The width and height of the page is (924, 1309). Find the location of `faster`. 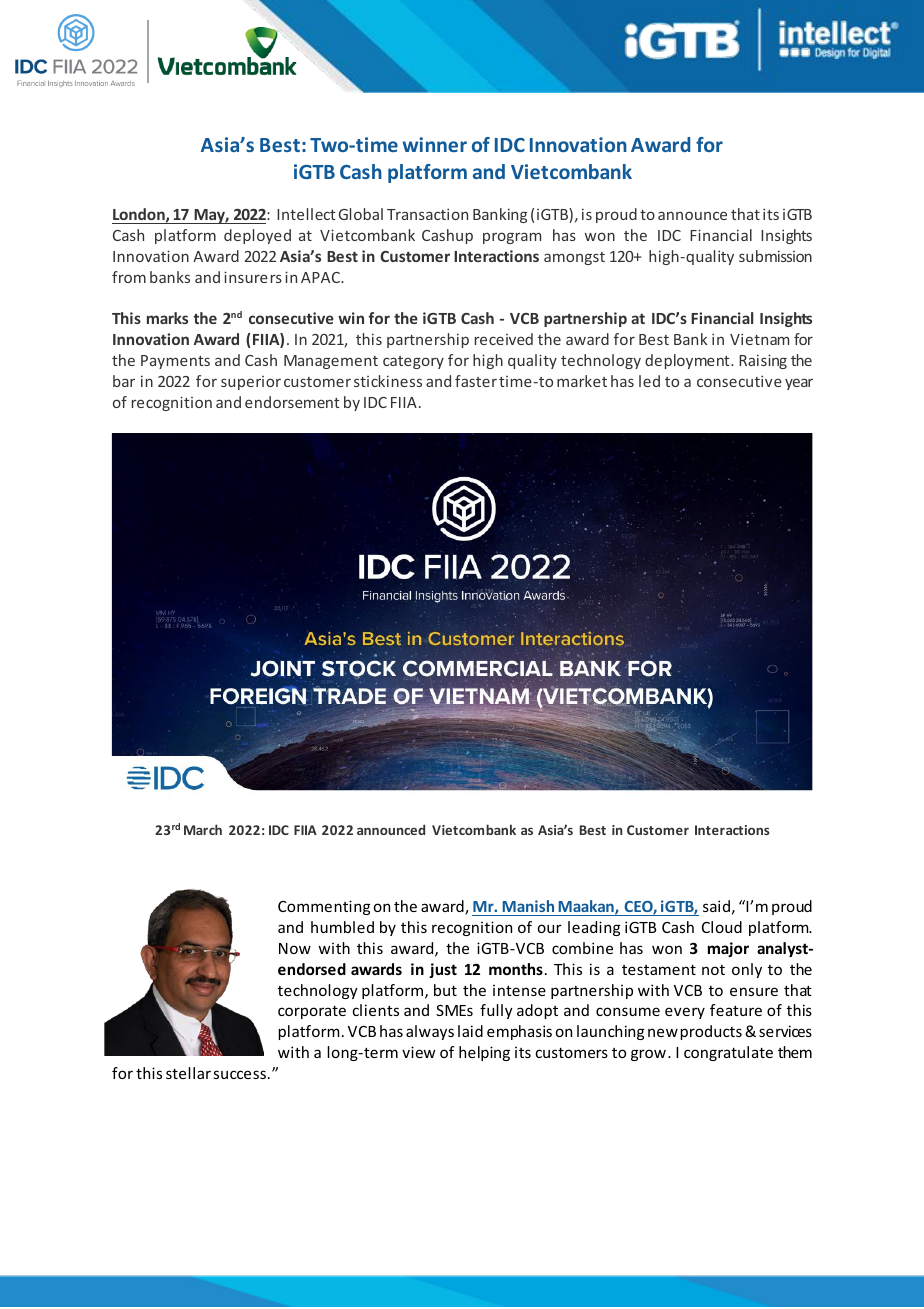

faster is located at coordinates (476, 381).
